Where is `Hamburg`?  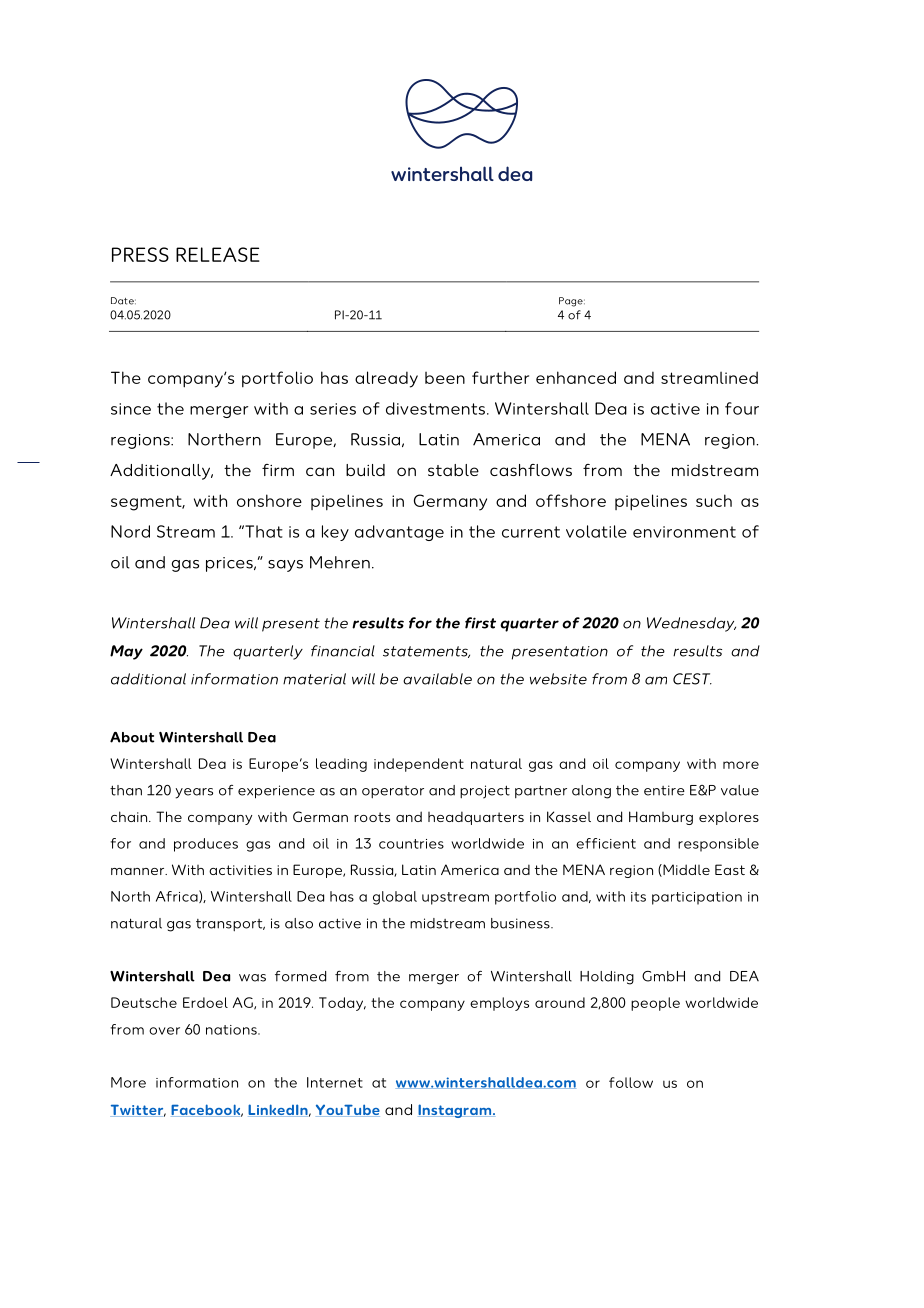
Hamburg is located at coordinates (661, 818).
